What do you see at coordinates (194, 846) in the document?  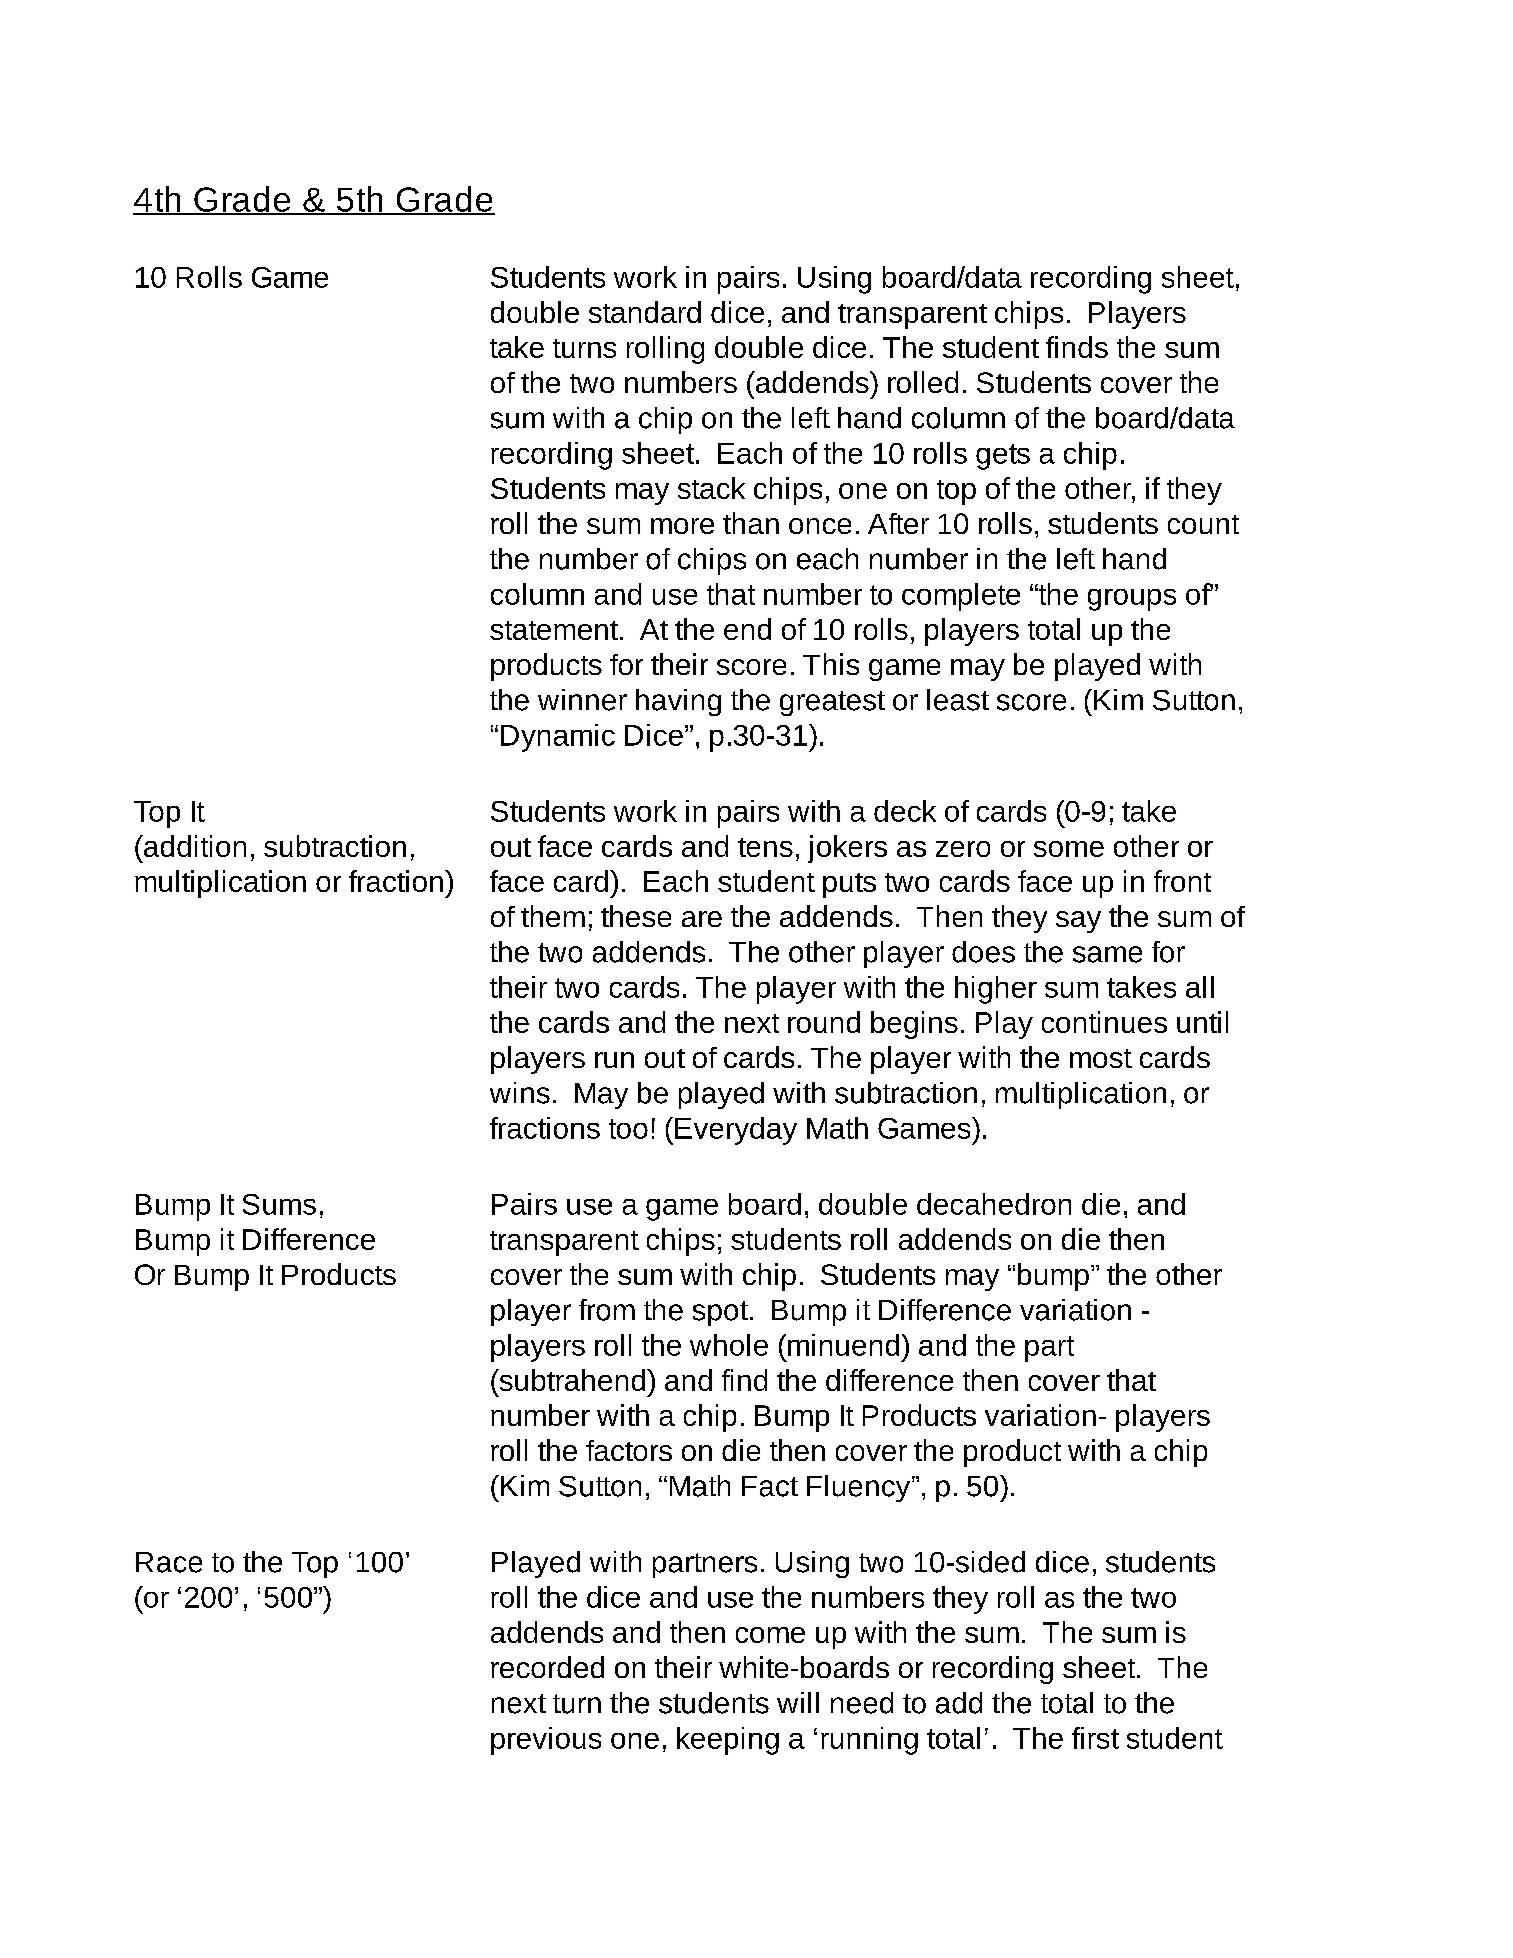 I see `addition` at bounding box center [194, 846].
